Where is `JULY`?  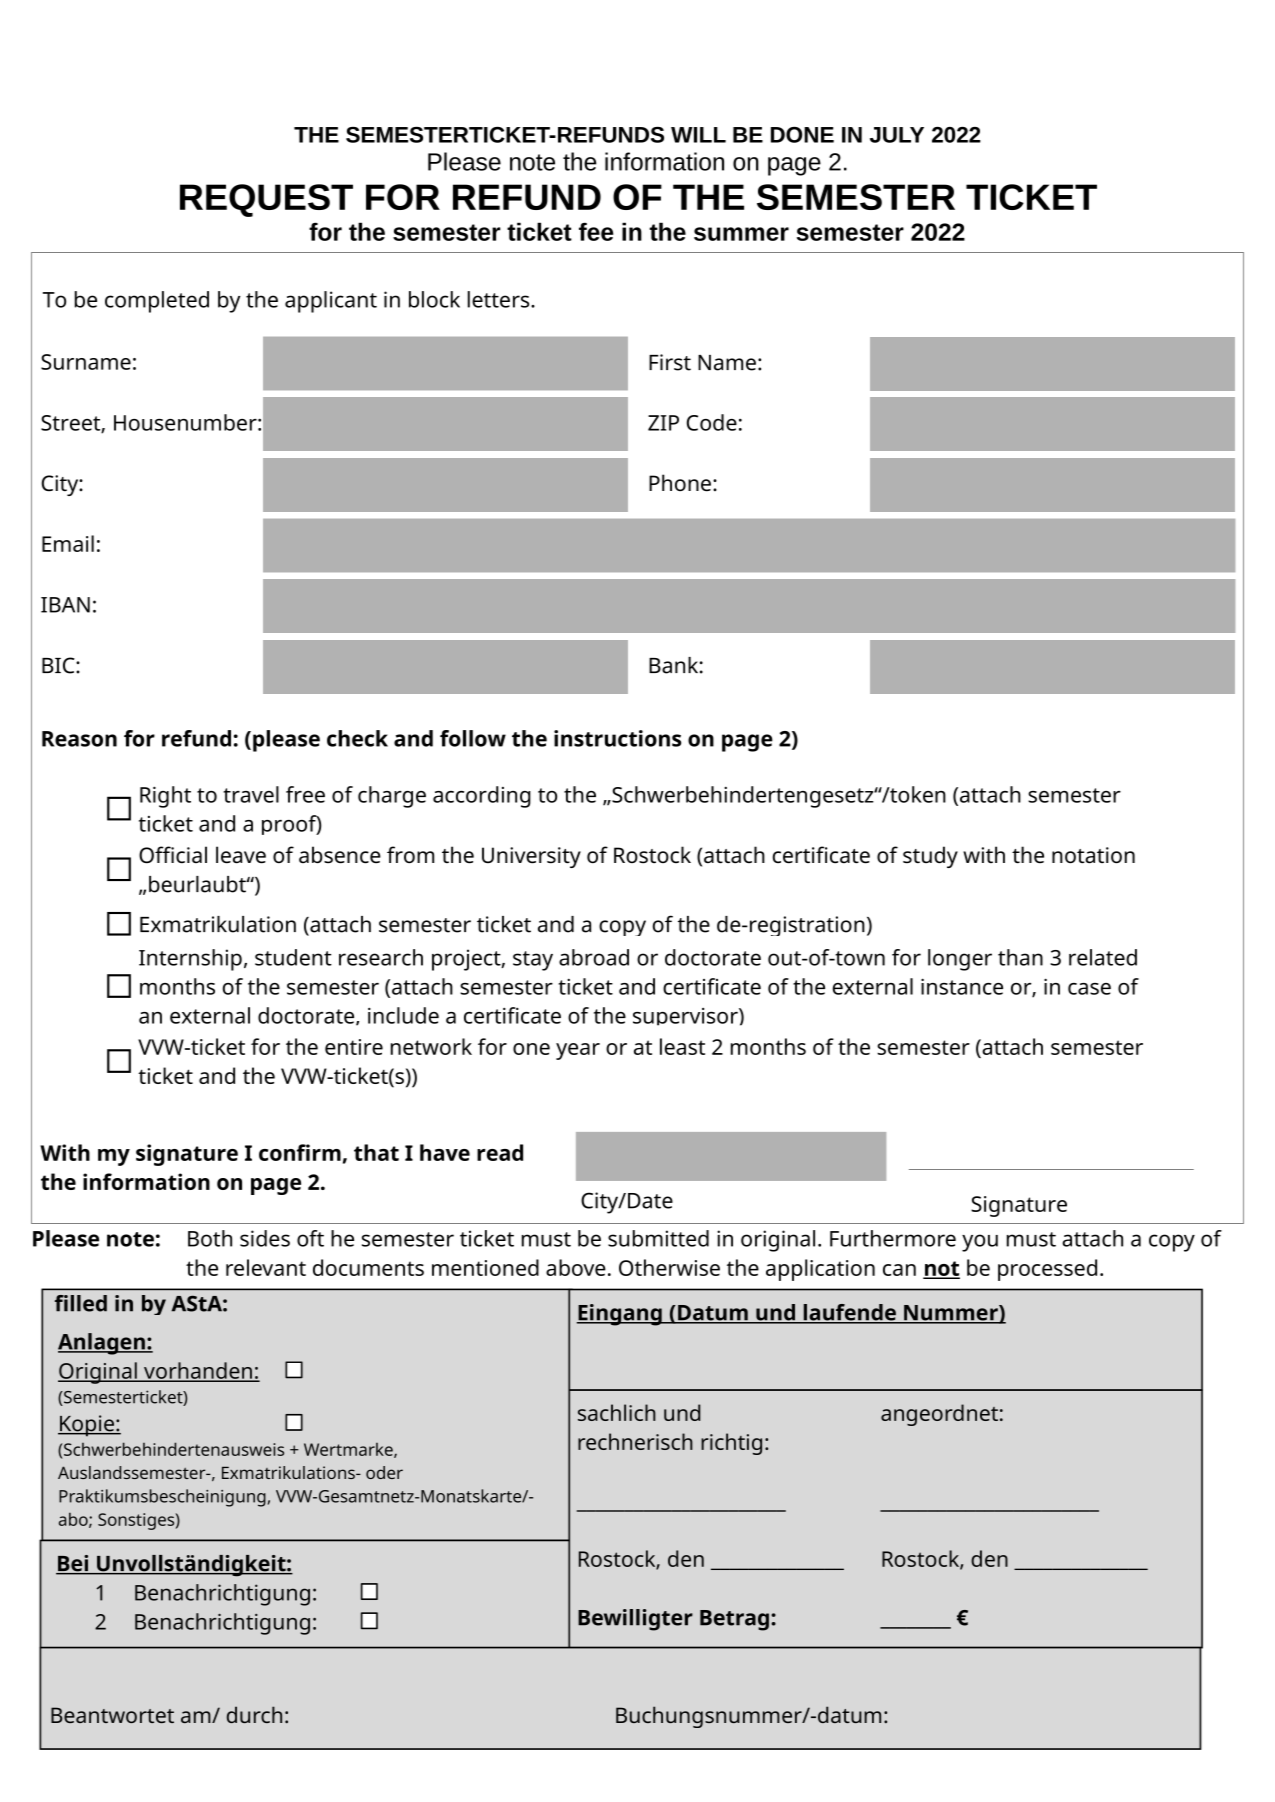 JULY is located at coordinates (897, 135).
